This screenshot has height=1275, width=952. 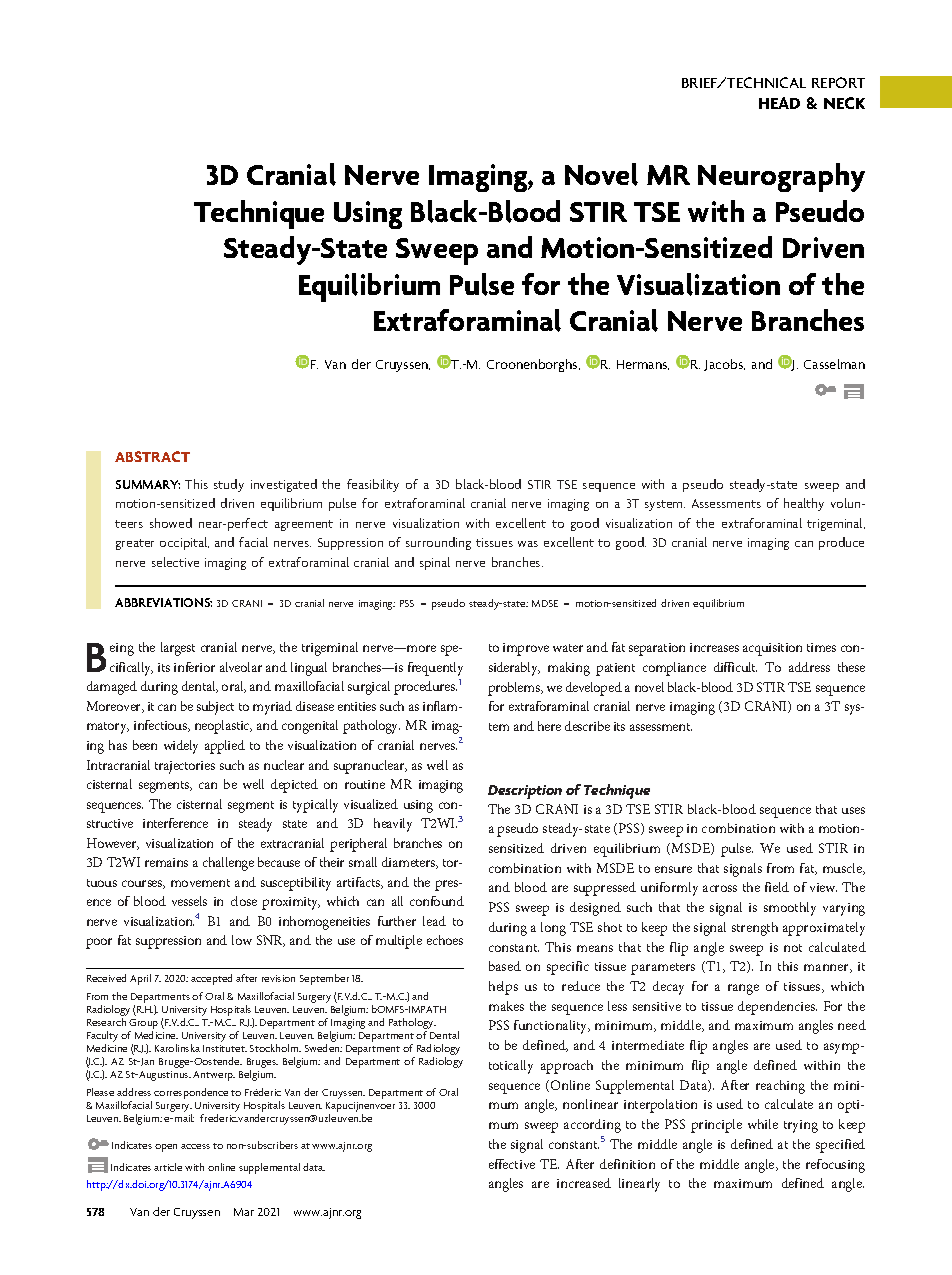 I want to click on largest, so click(x=178, y=649).
